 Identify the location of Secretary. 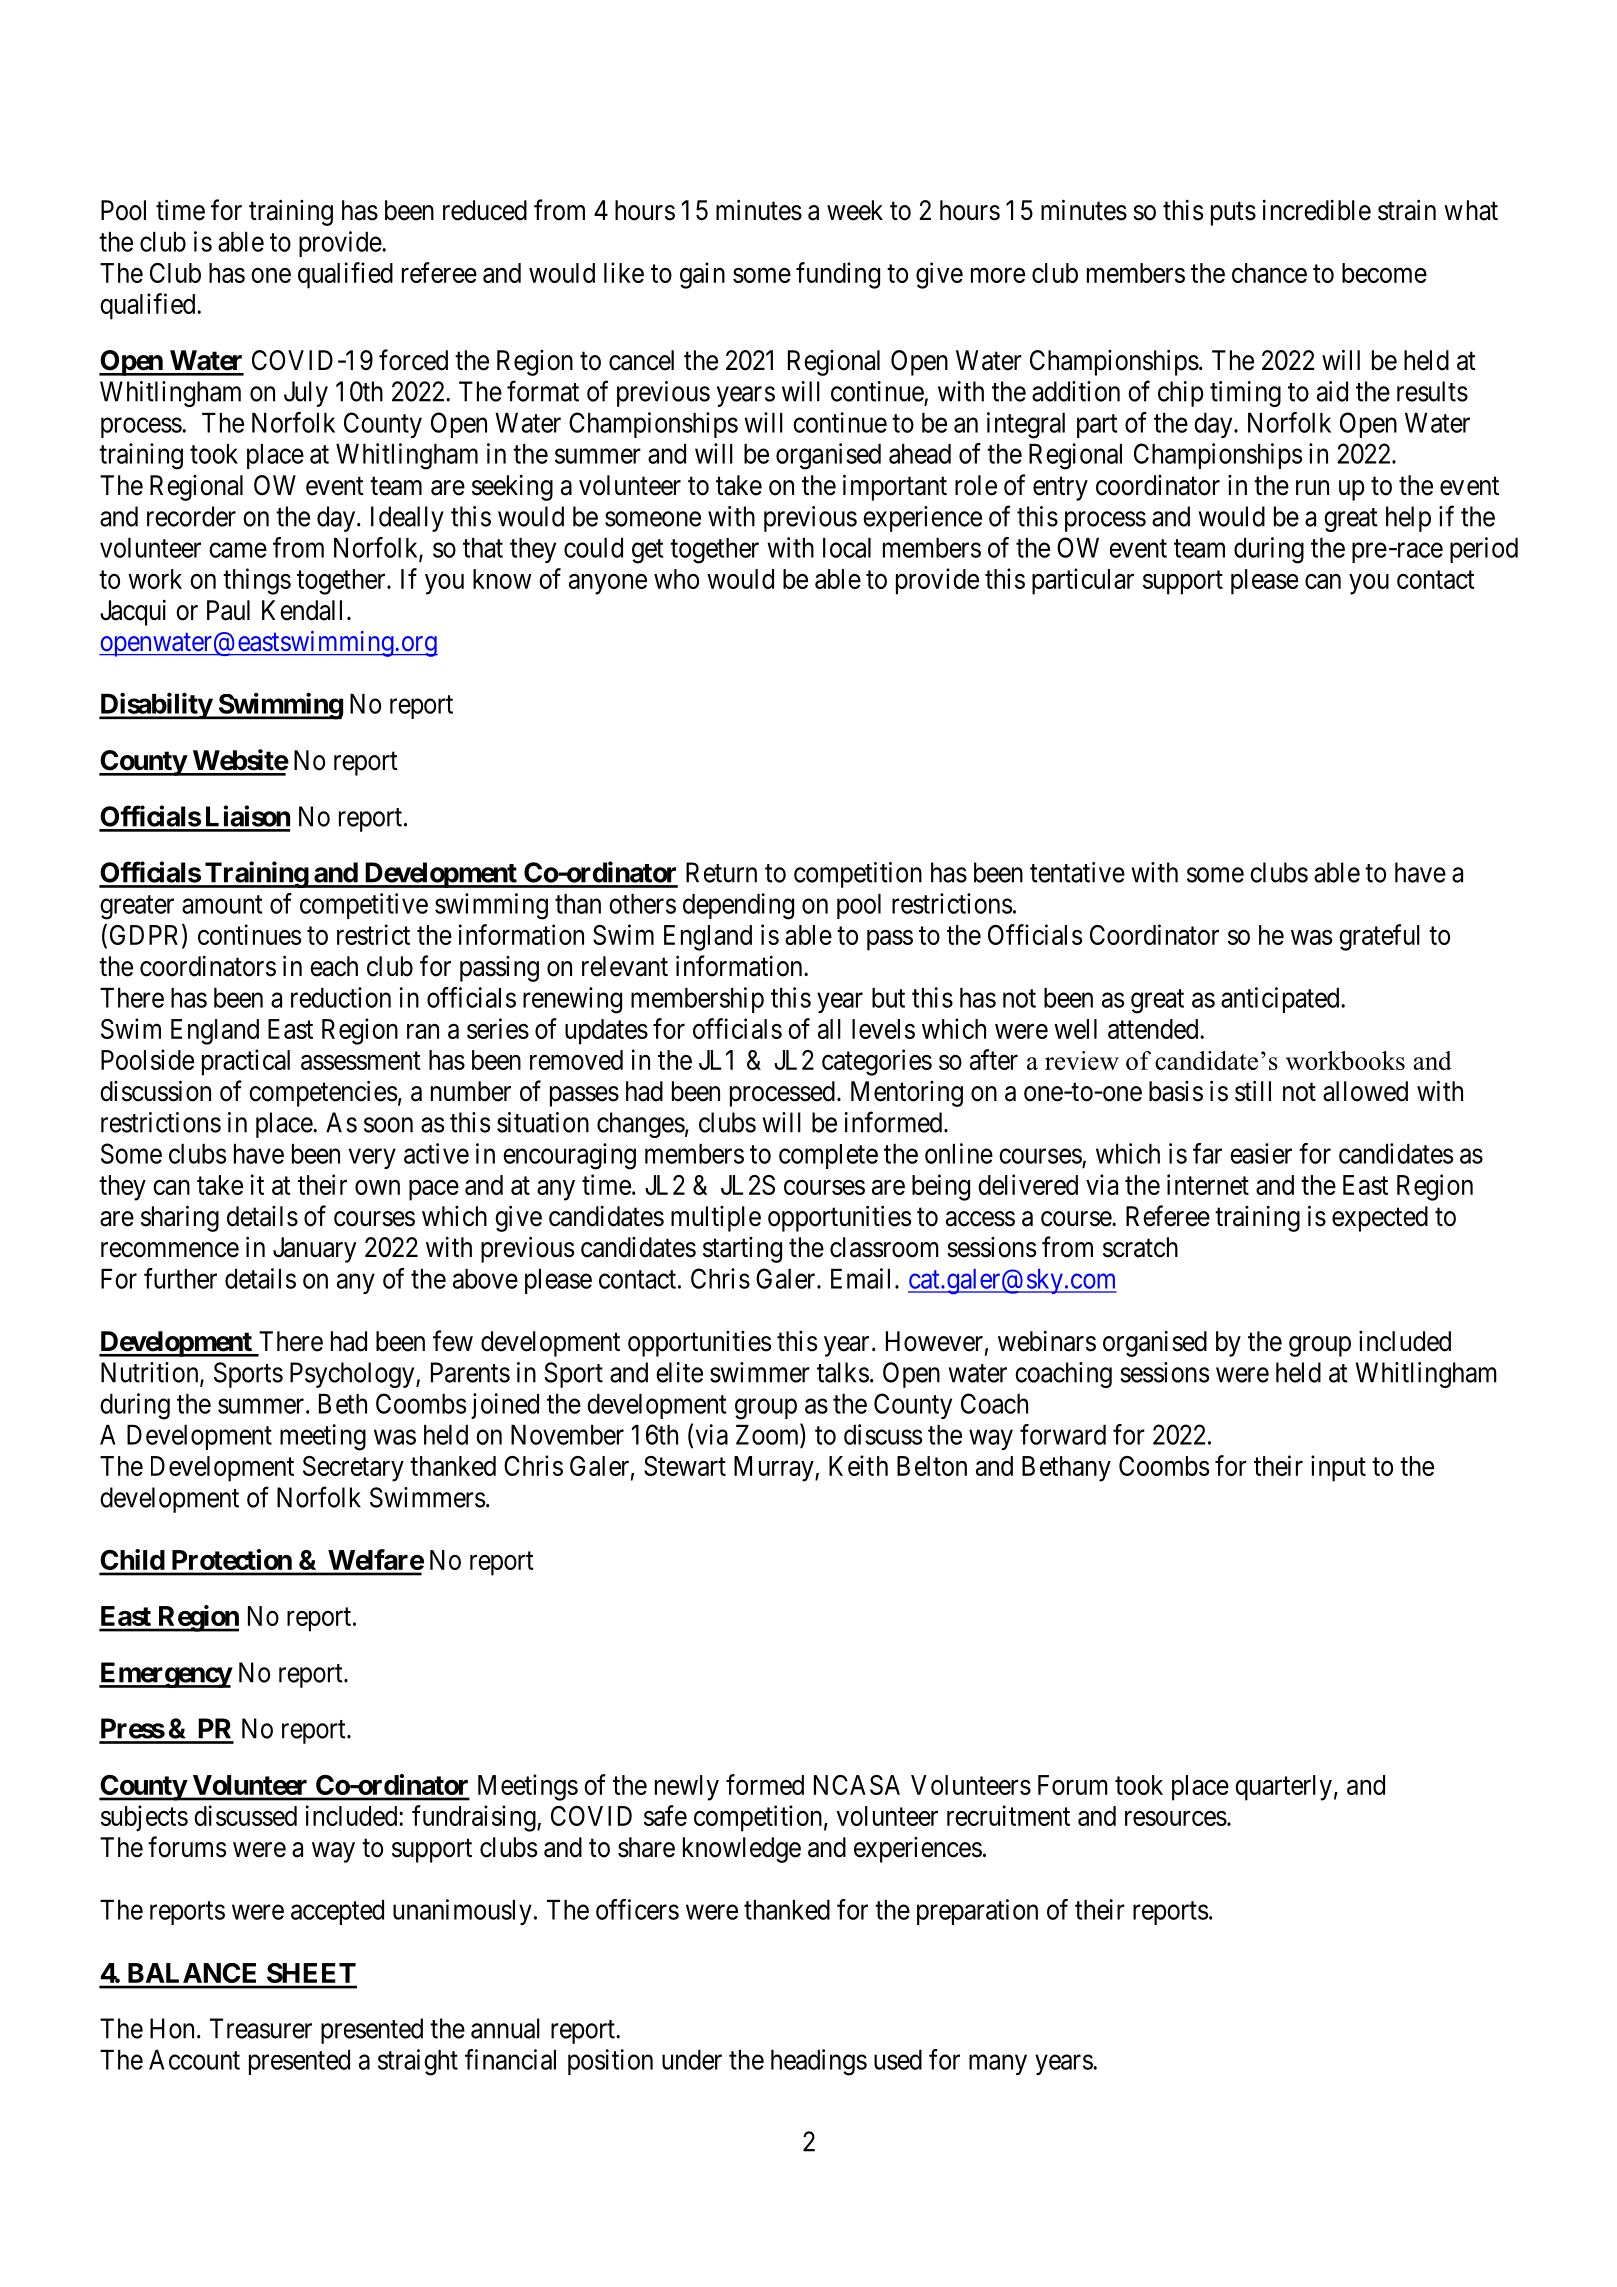
(353, 1469).
